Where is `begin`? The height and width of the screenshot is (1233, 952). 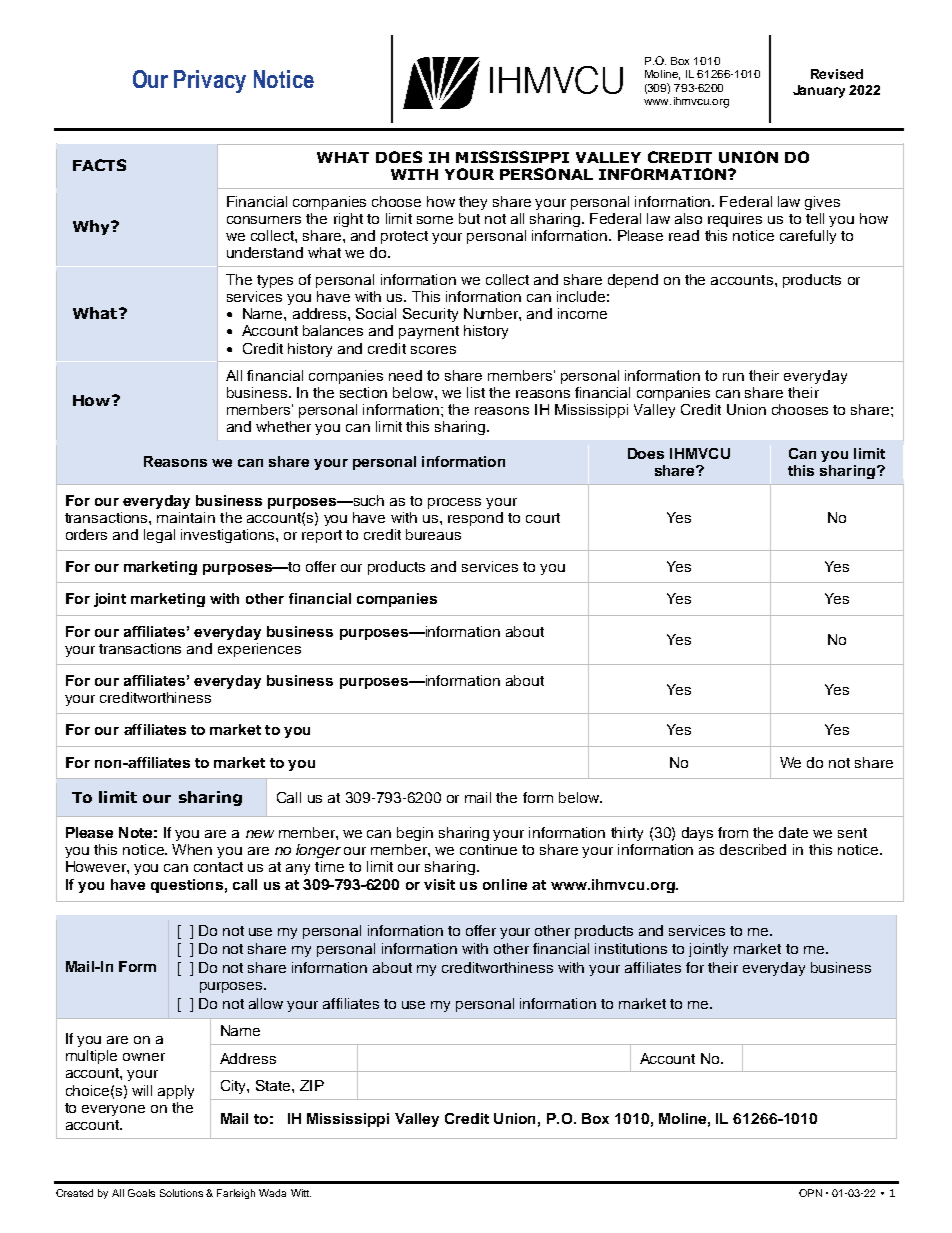 begin is located at coordinates (415, 834).
